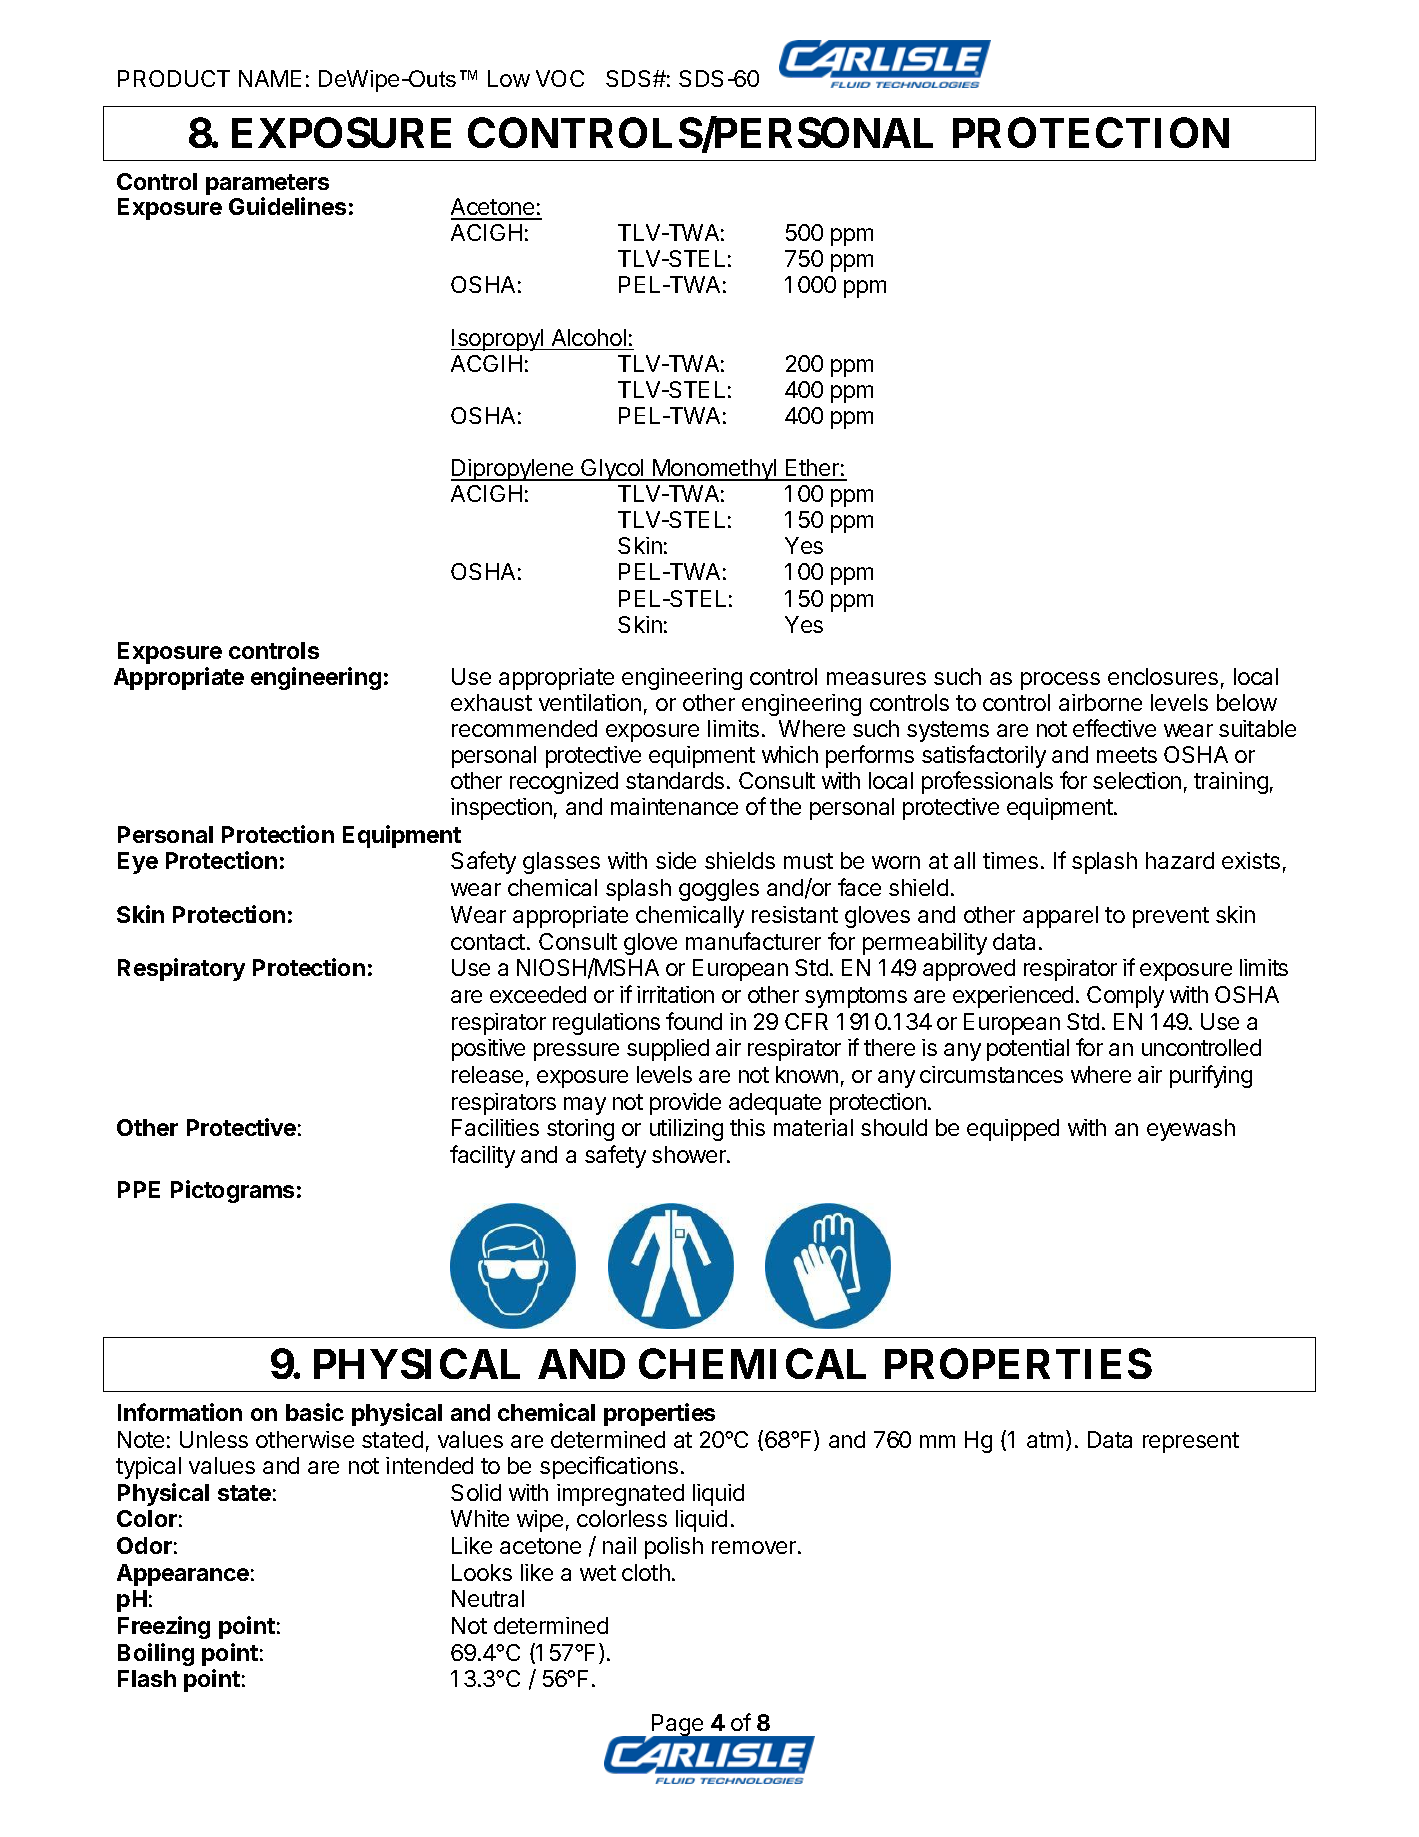 The image size is (1419, 1837). What do you see at coordinates (164, 1627) in the page?
I see `Freezing` at bounding box center [164, 1627].
